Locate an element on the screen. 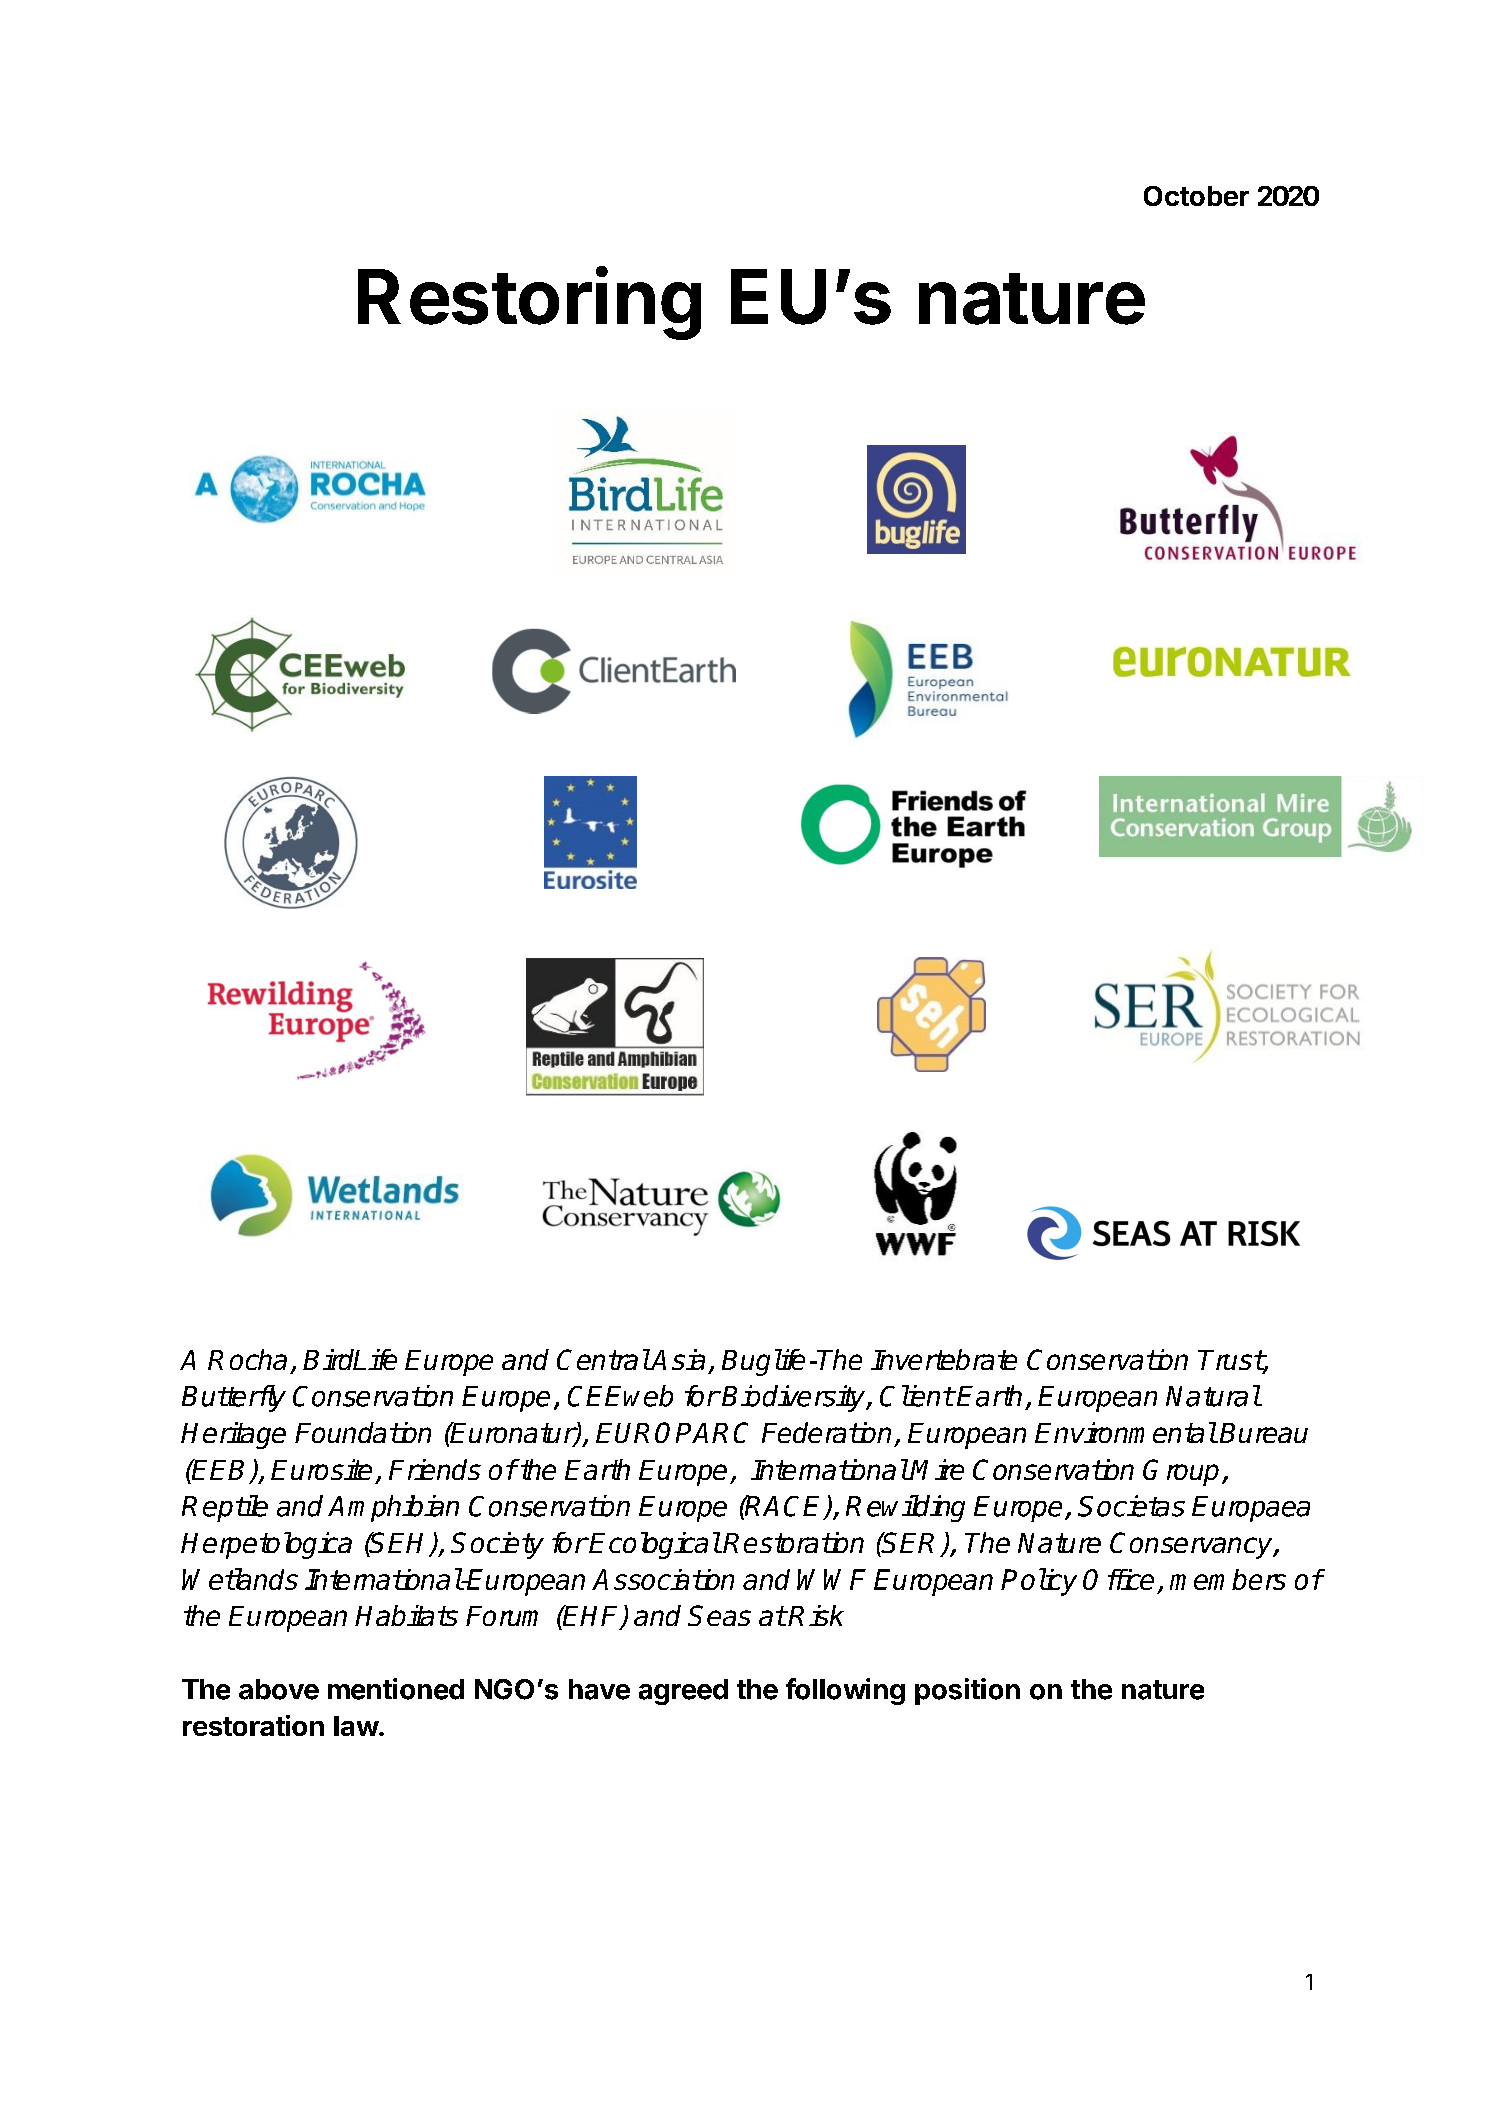  October is located at coordinates (1196, 196).
